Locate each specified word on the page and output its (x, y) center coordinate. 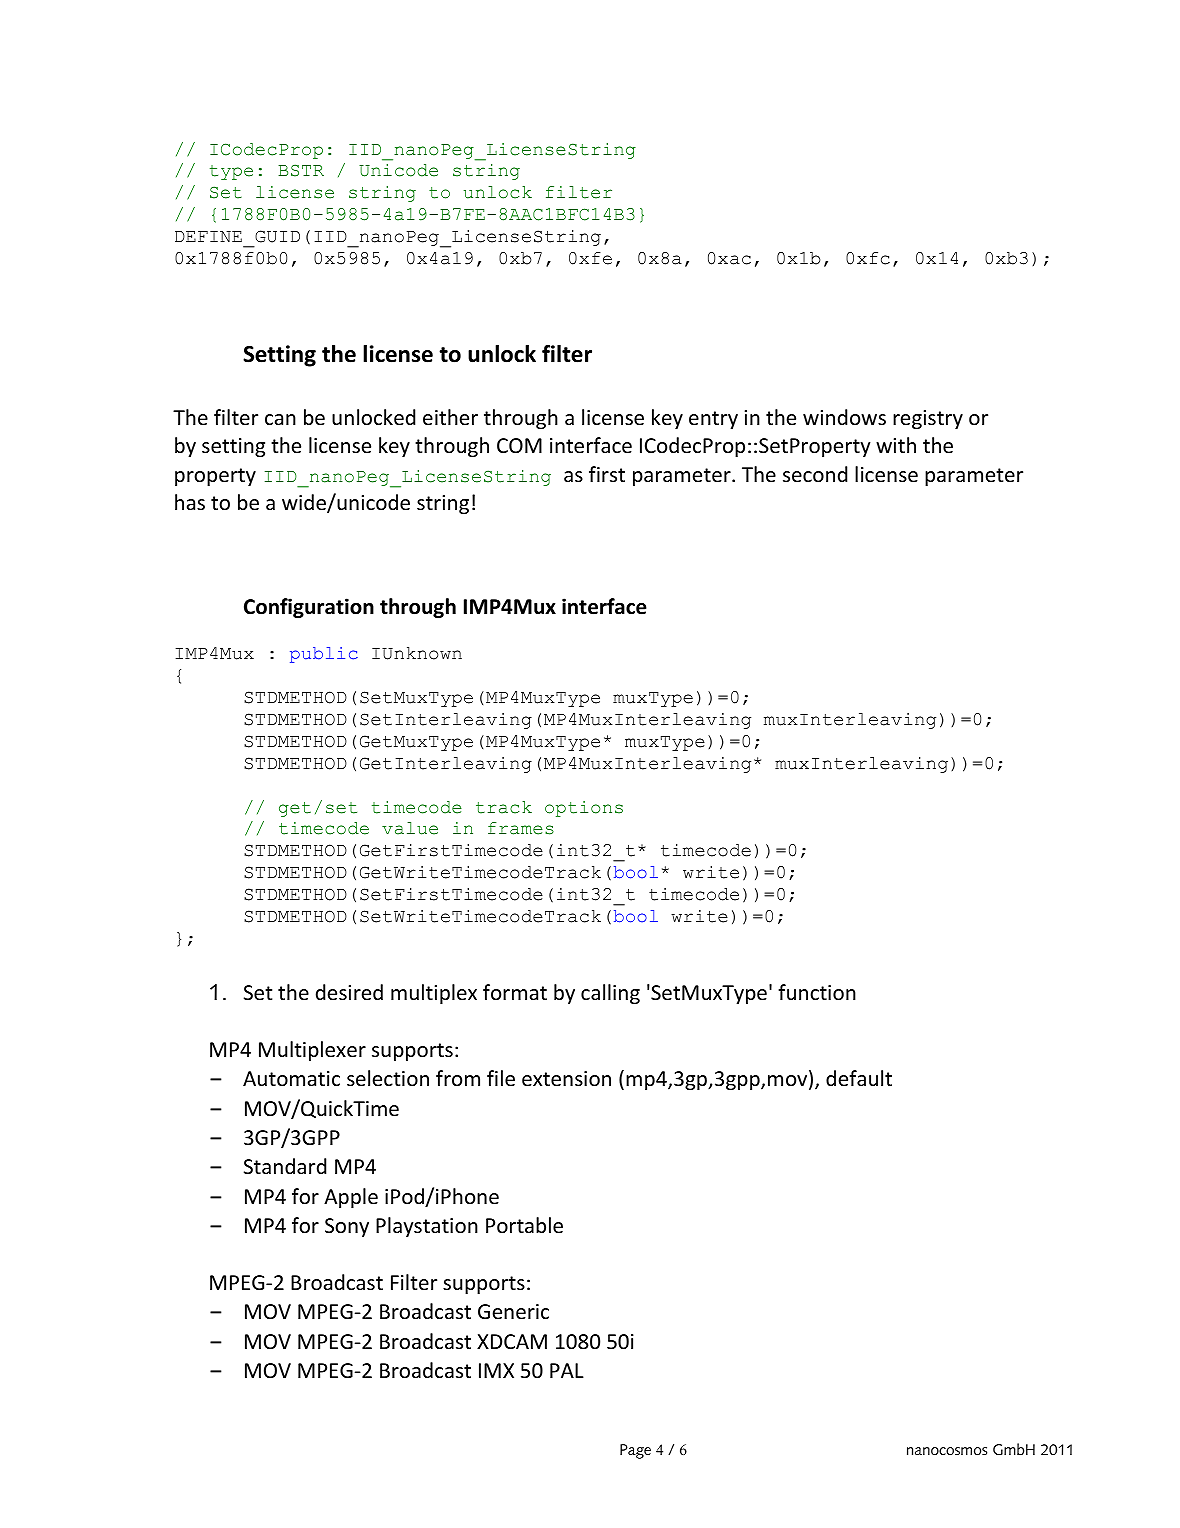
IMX (496, 1370)
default (859, 1078)
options (584, 809)
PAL (567, 1370)
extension (566, 1079)
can (280, 420)
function (817, 992)
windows (844, 417)
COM (519, 446)
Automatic (291, 1079)
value (410, 828)
